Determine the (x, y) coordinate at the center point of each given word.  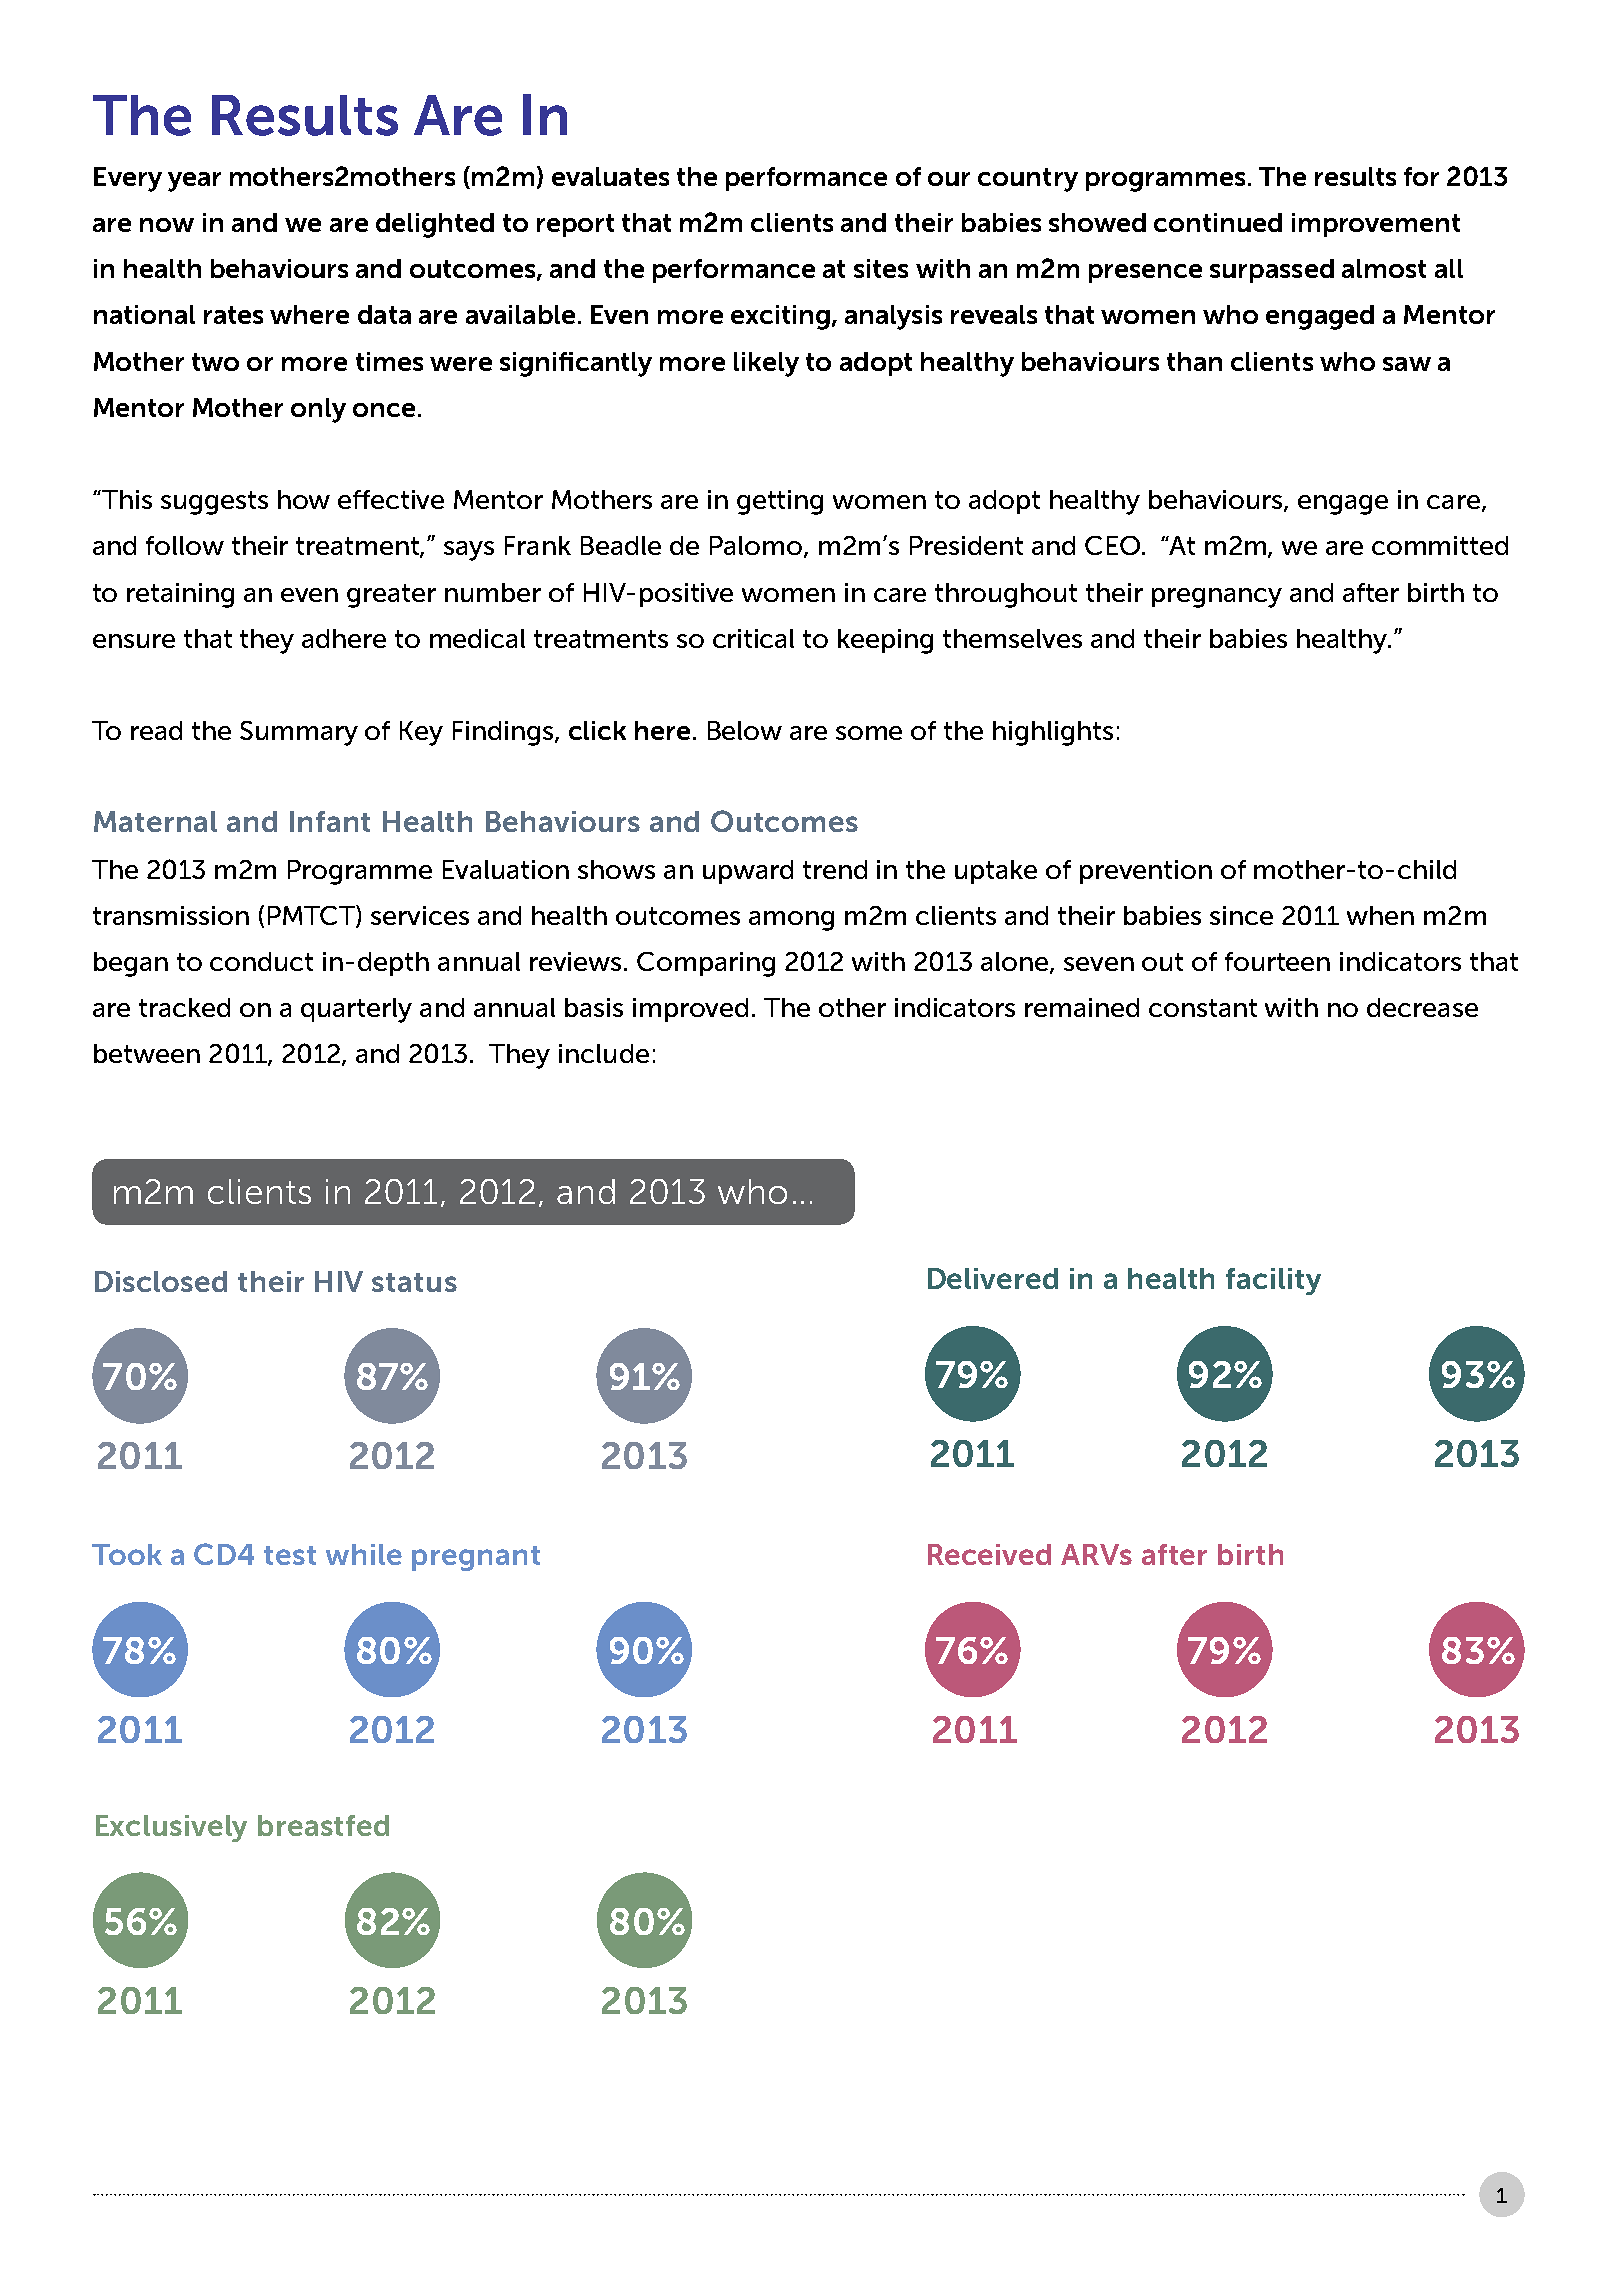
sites (881, 268)
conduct (261, 961)
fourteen (1277, 961)
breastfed (323, 1825)
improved (690, 1010)
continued (1218, 222)
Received (989, 1554)
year (194, 182)
